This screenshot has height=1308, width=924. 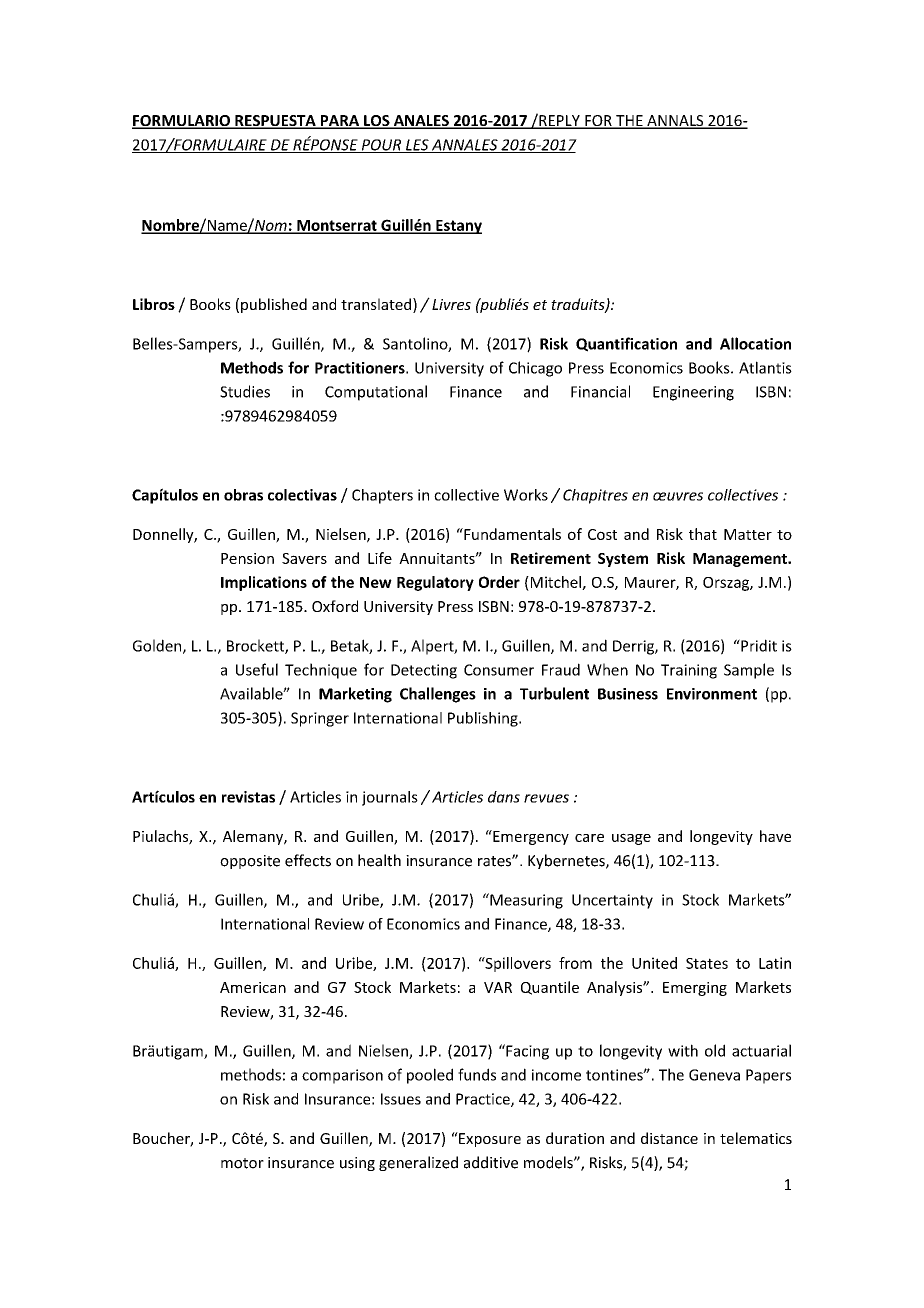 What do you see at coordinates (499, 670) in the screenshot?
I see `Consumer` at bounding box center [499, 670].
